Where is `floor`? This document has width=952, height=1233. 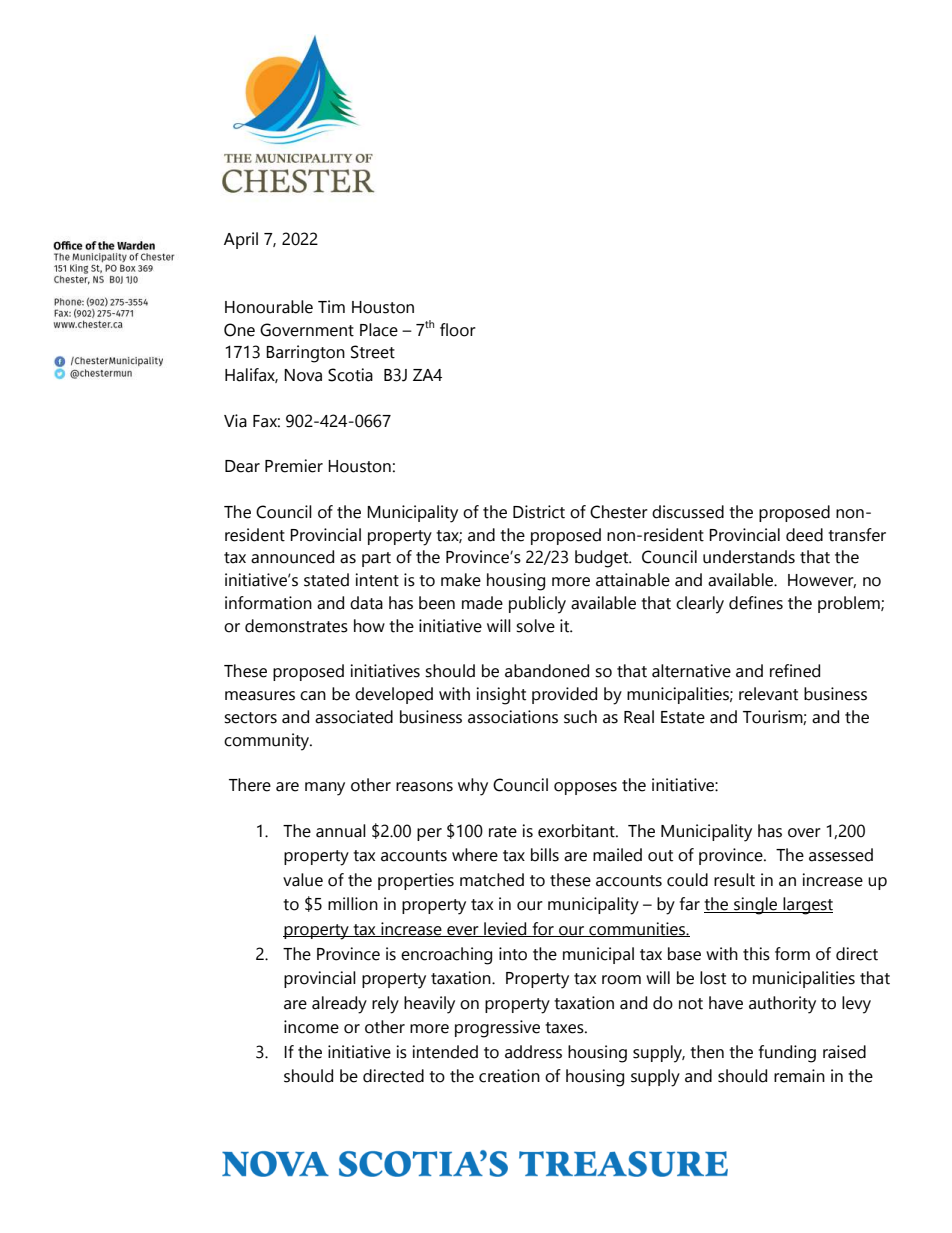
floor is located at coordinates (458, 330).
